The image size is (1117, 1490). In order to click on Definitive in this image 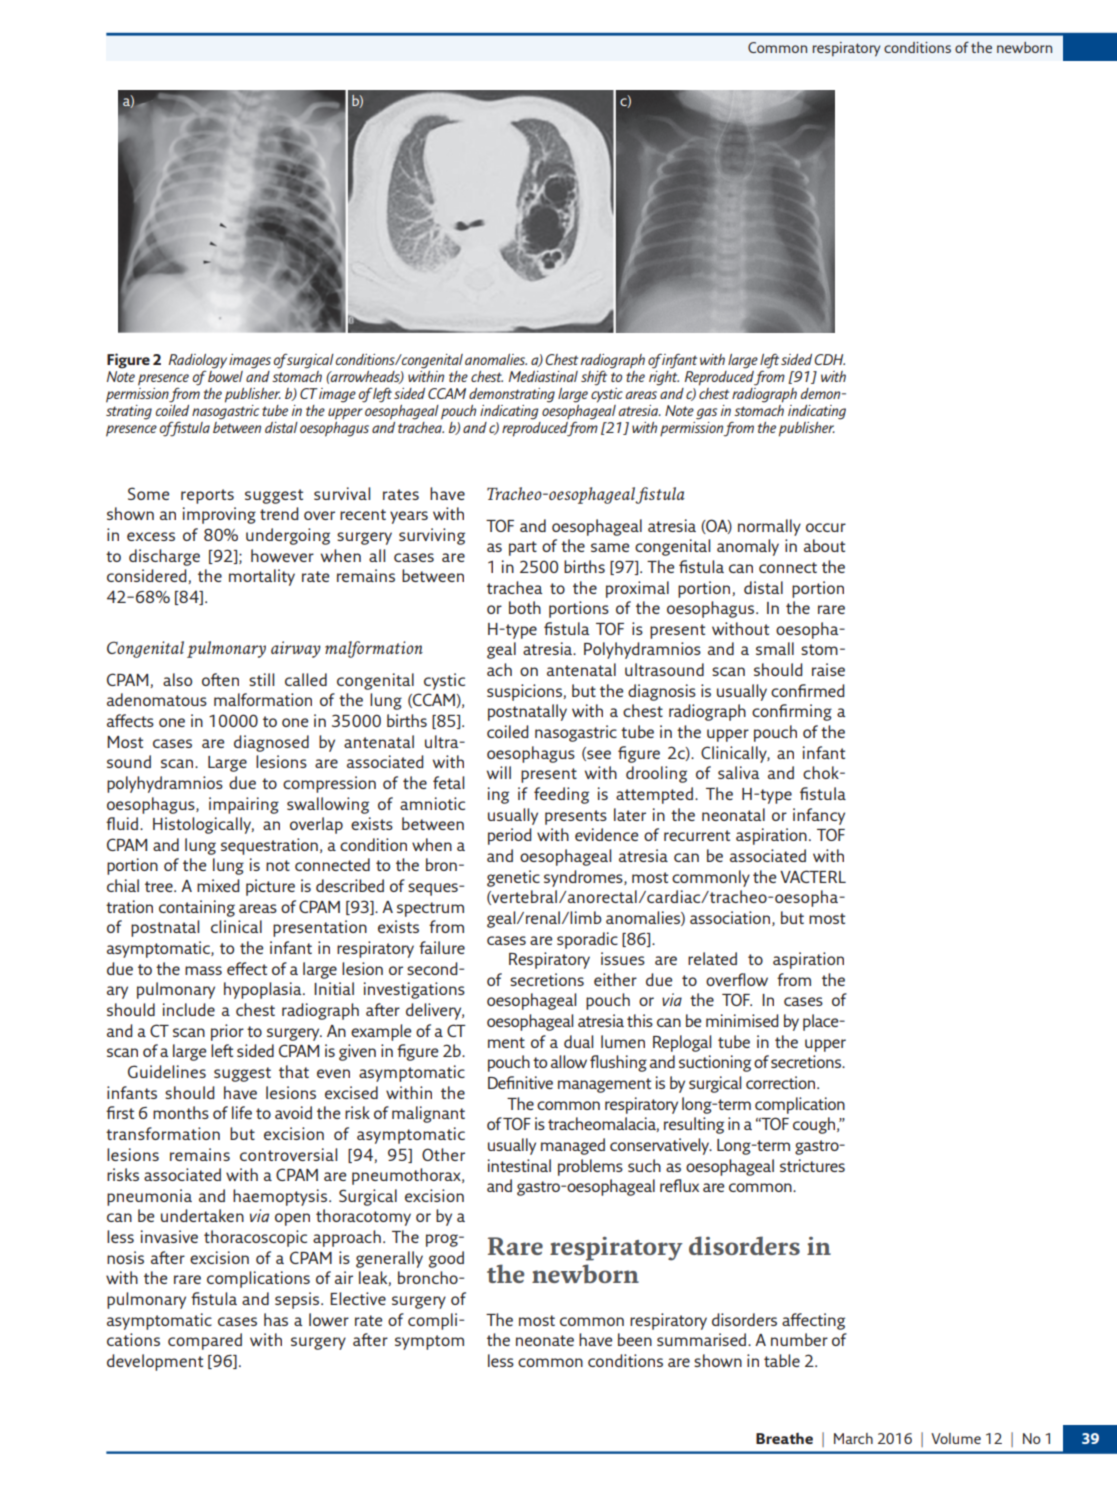, I will do `click(520, 1082)`.
